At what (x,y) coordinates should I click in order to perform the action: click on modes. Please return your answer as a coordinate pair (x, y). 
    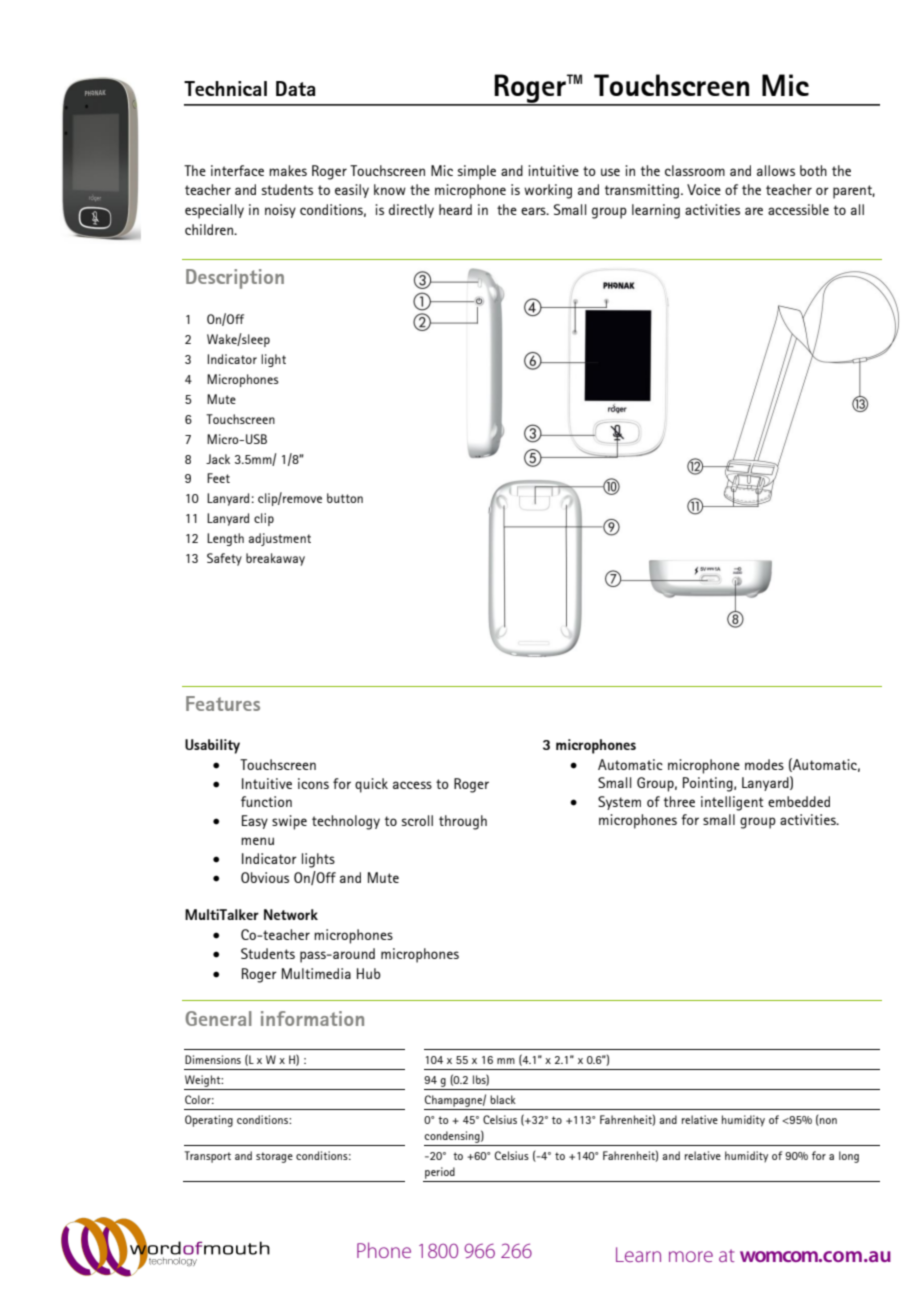
    Looking at the image, I should click on (764, 764).
